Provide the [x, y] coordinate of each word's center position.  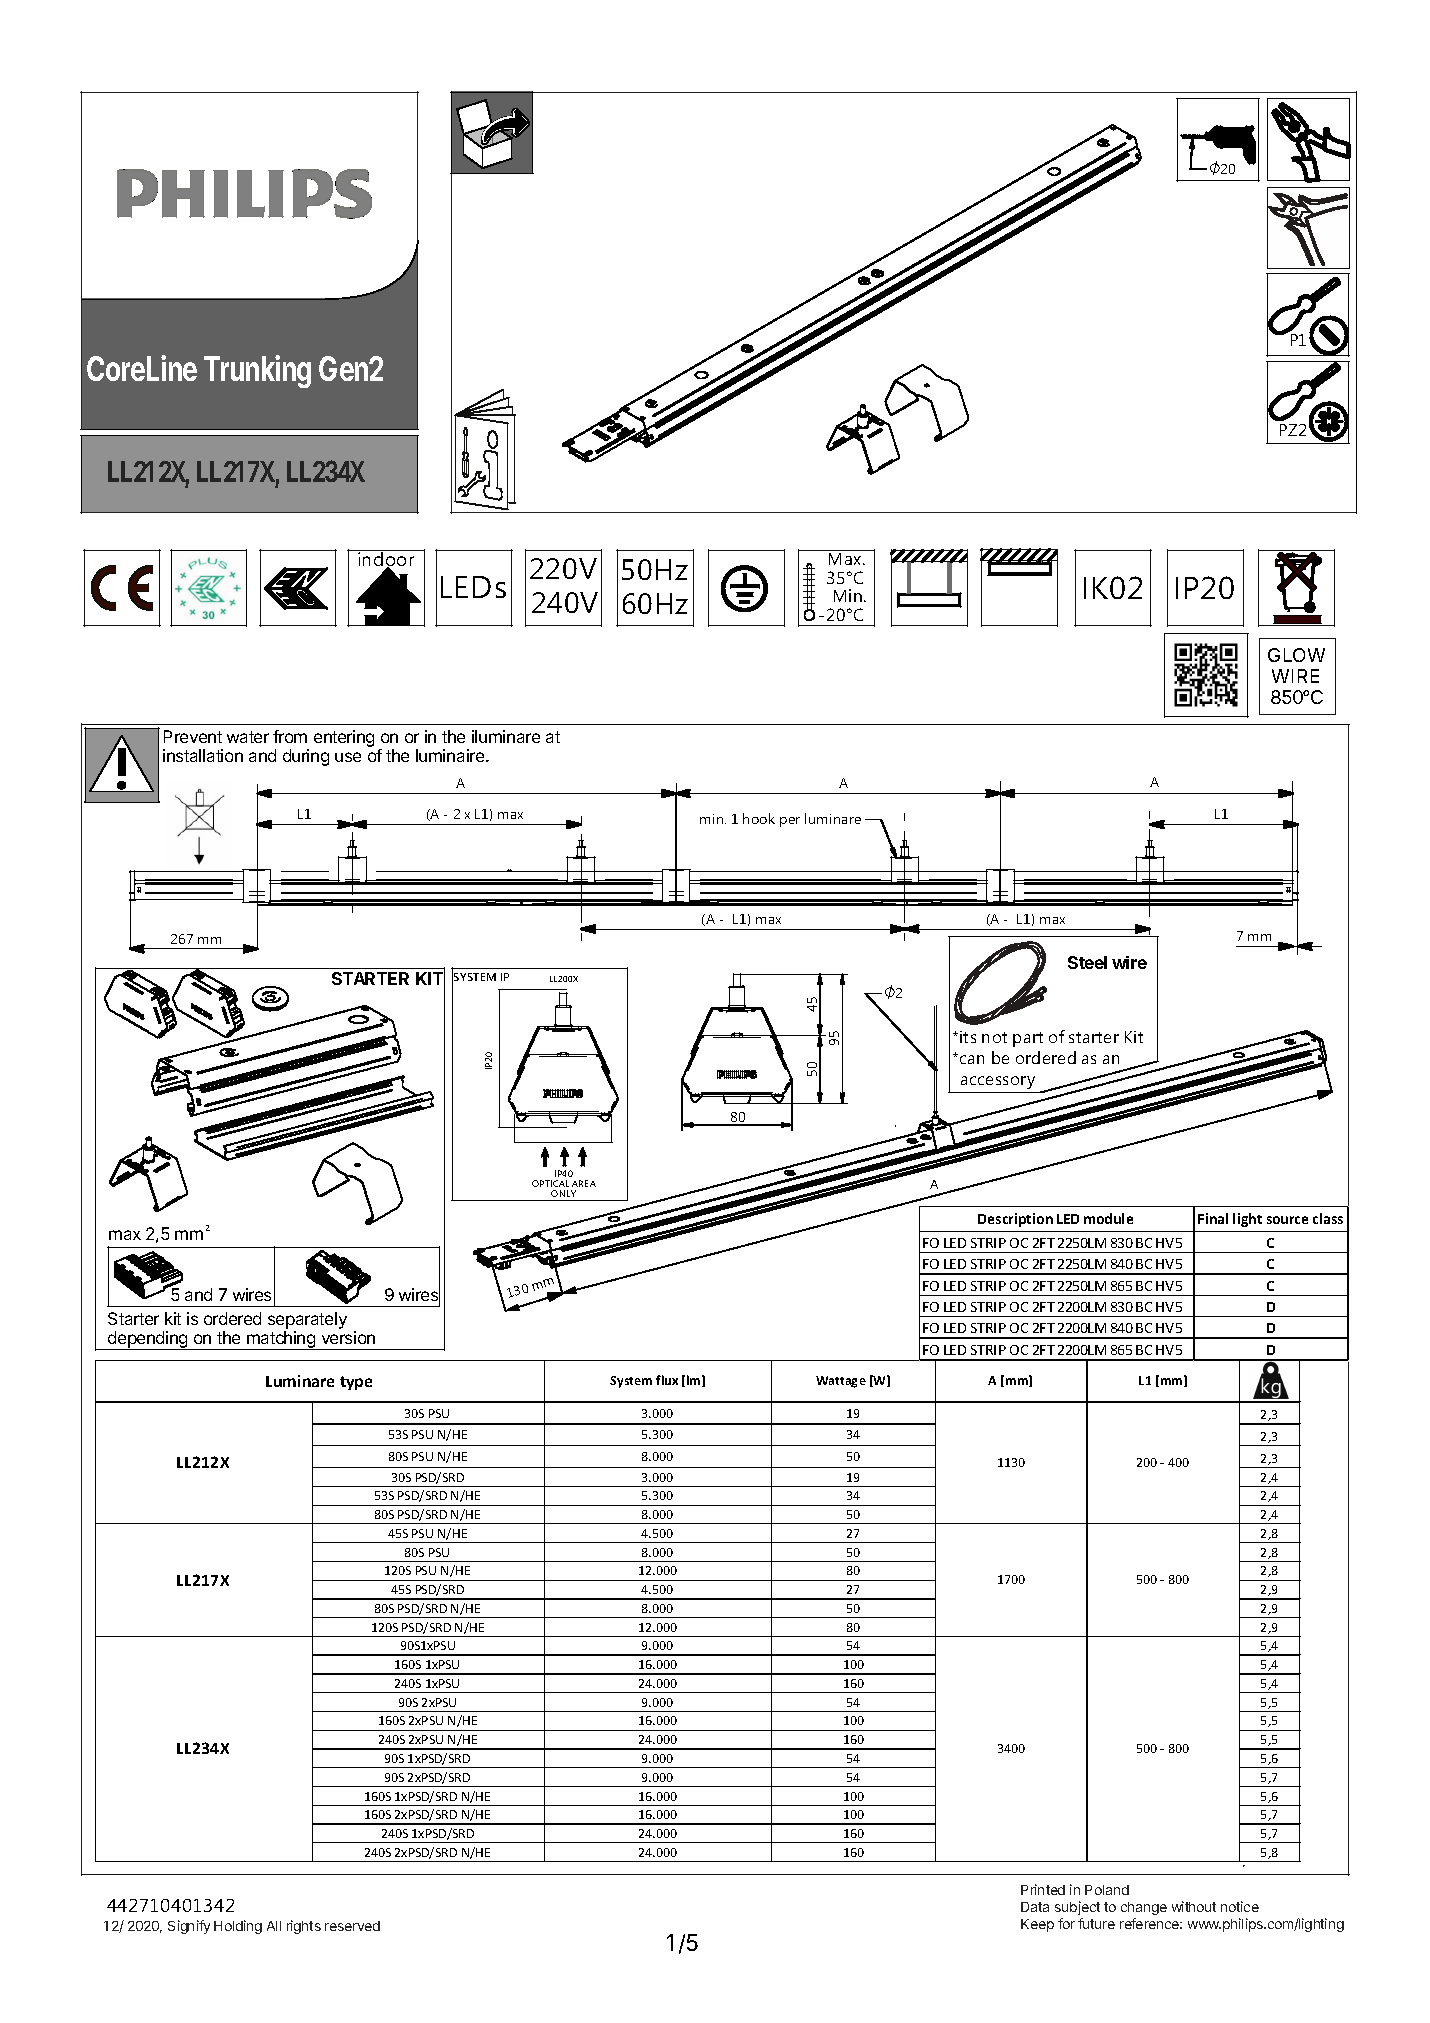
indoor [386, 559]
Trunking [257, 371]
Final [1213, 1218]
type [356, 1383]
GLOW [1296, 655]
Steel [1087, 962]
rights [304, 1927]
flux [667, 1380]
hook [759, 818]
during [306, 757]
